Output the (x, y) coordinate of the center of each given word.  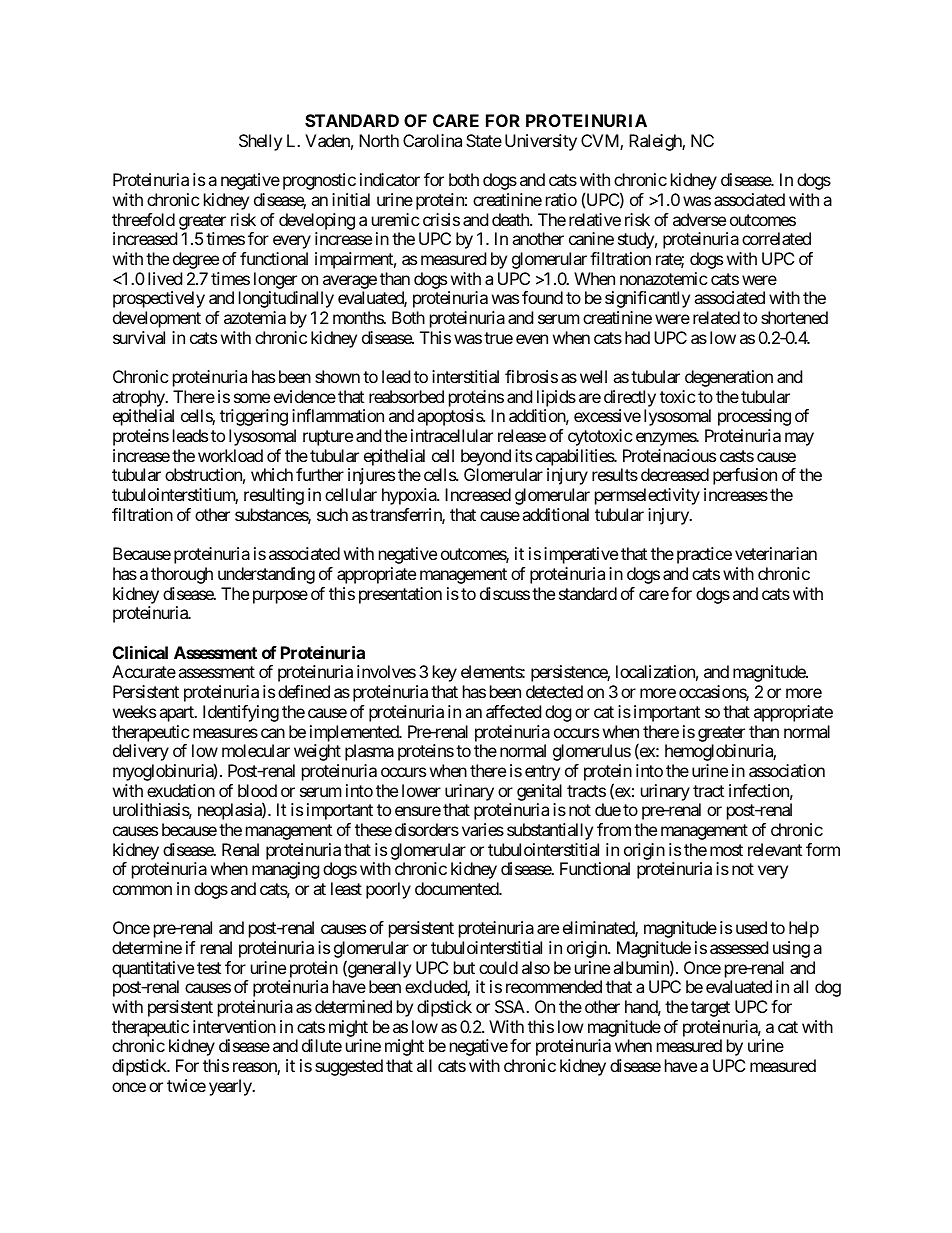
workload (230, 455)
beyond (486, 459)
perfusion (745, 476)
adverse (699, 219)
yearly (231, 1087)
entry (542, 773)
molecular (256, 750)
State (484, 140)
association (787, 770)
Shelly (260, 142)
